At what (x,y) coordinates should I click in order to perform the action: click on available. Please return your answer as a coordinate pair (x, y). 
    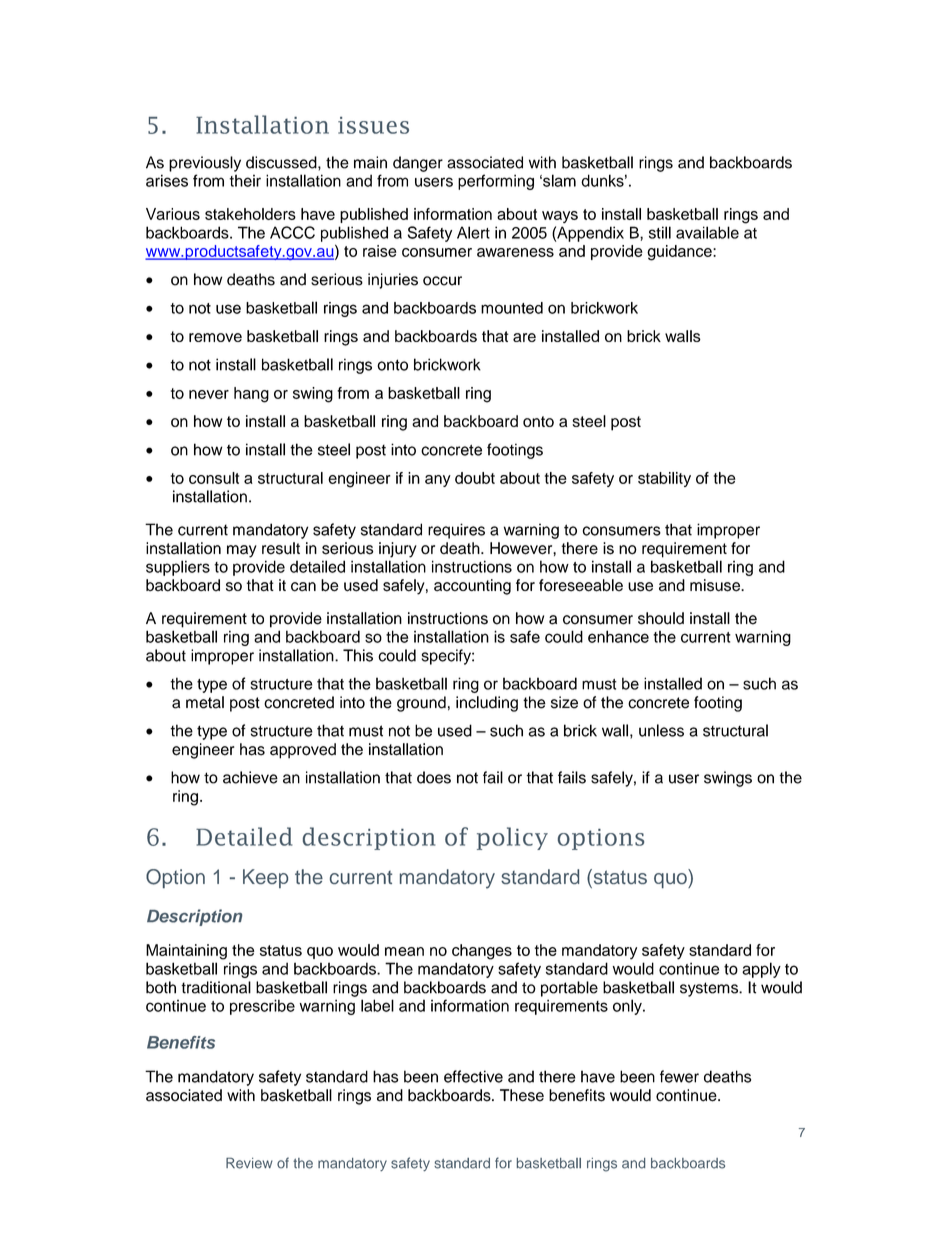
    Looking at the image, I should click on (707, 232).
